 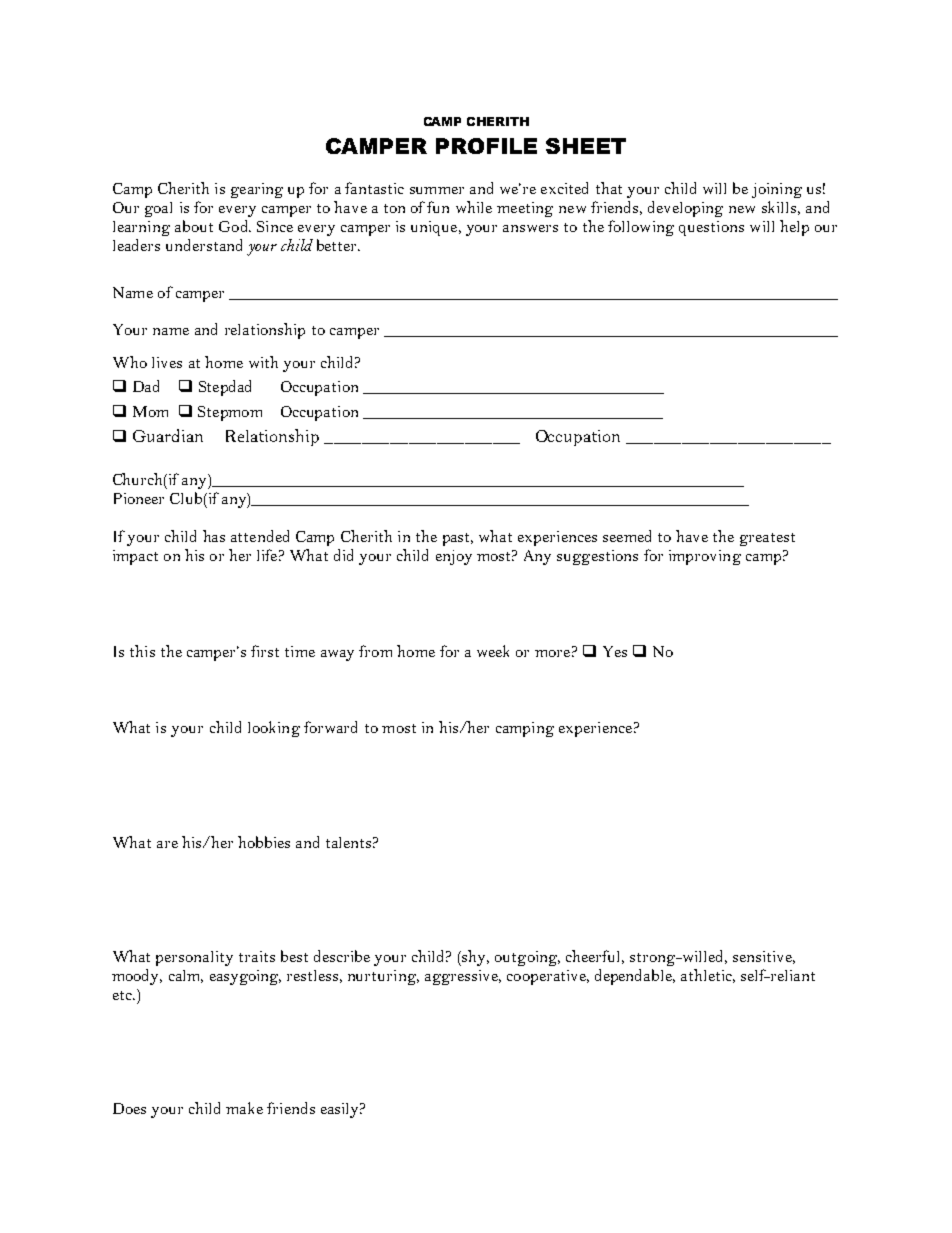 What do you see at coordinates (194, 958) in the screenshot?
I see `personality` at bounding box center [194, 958].
